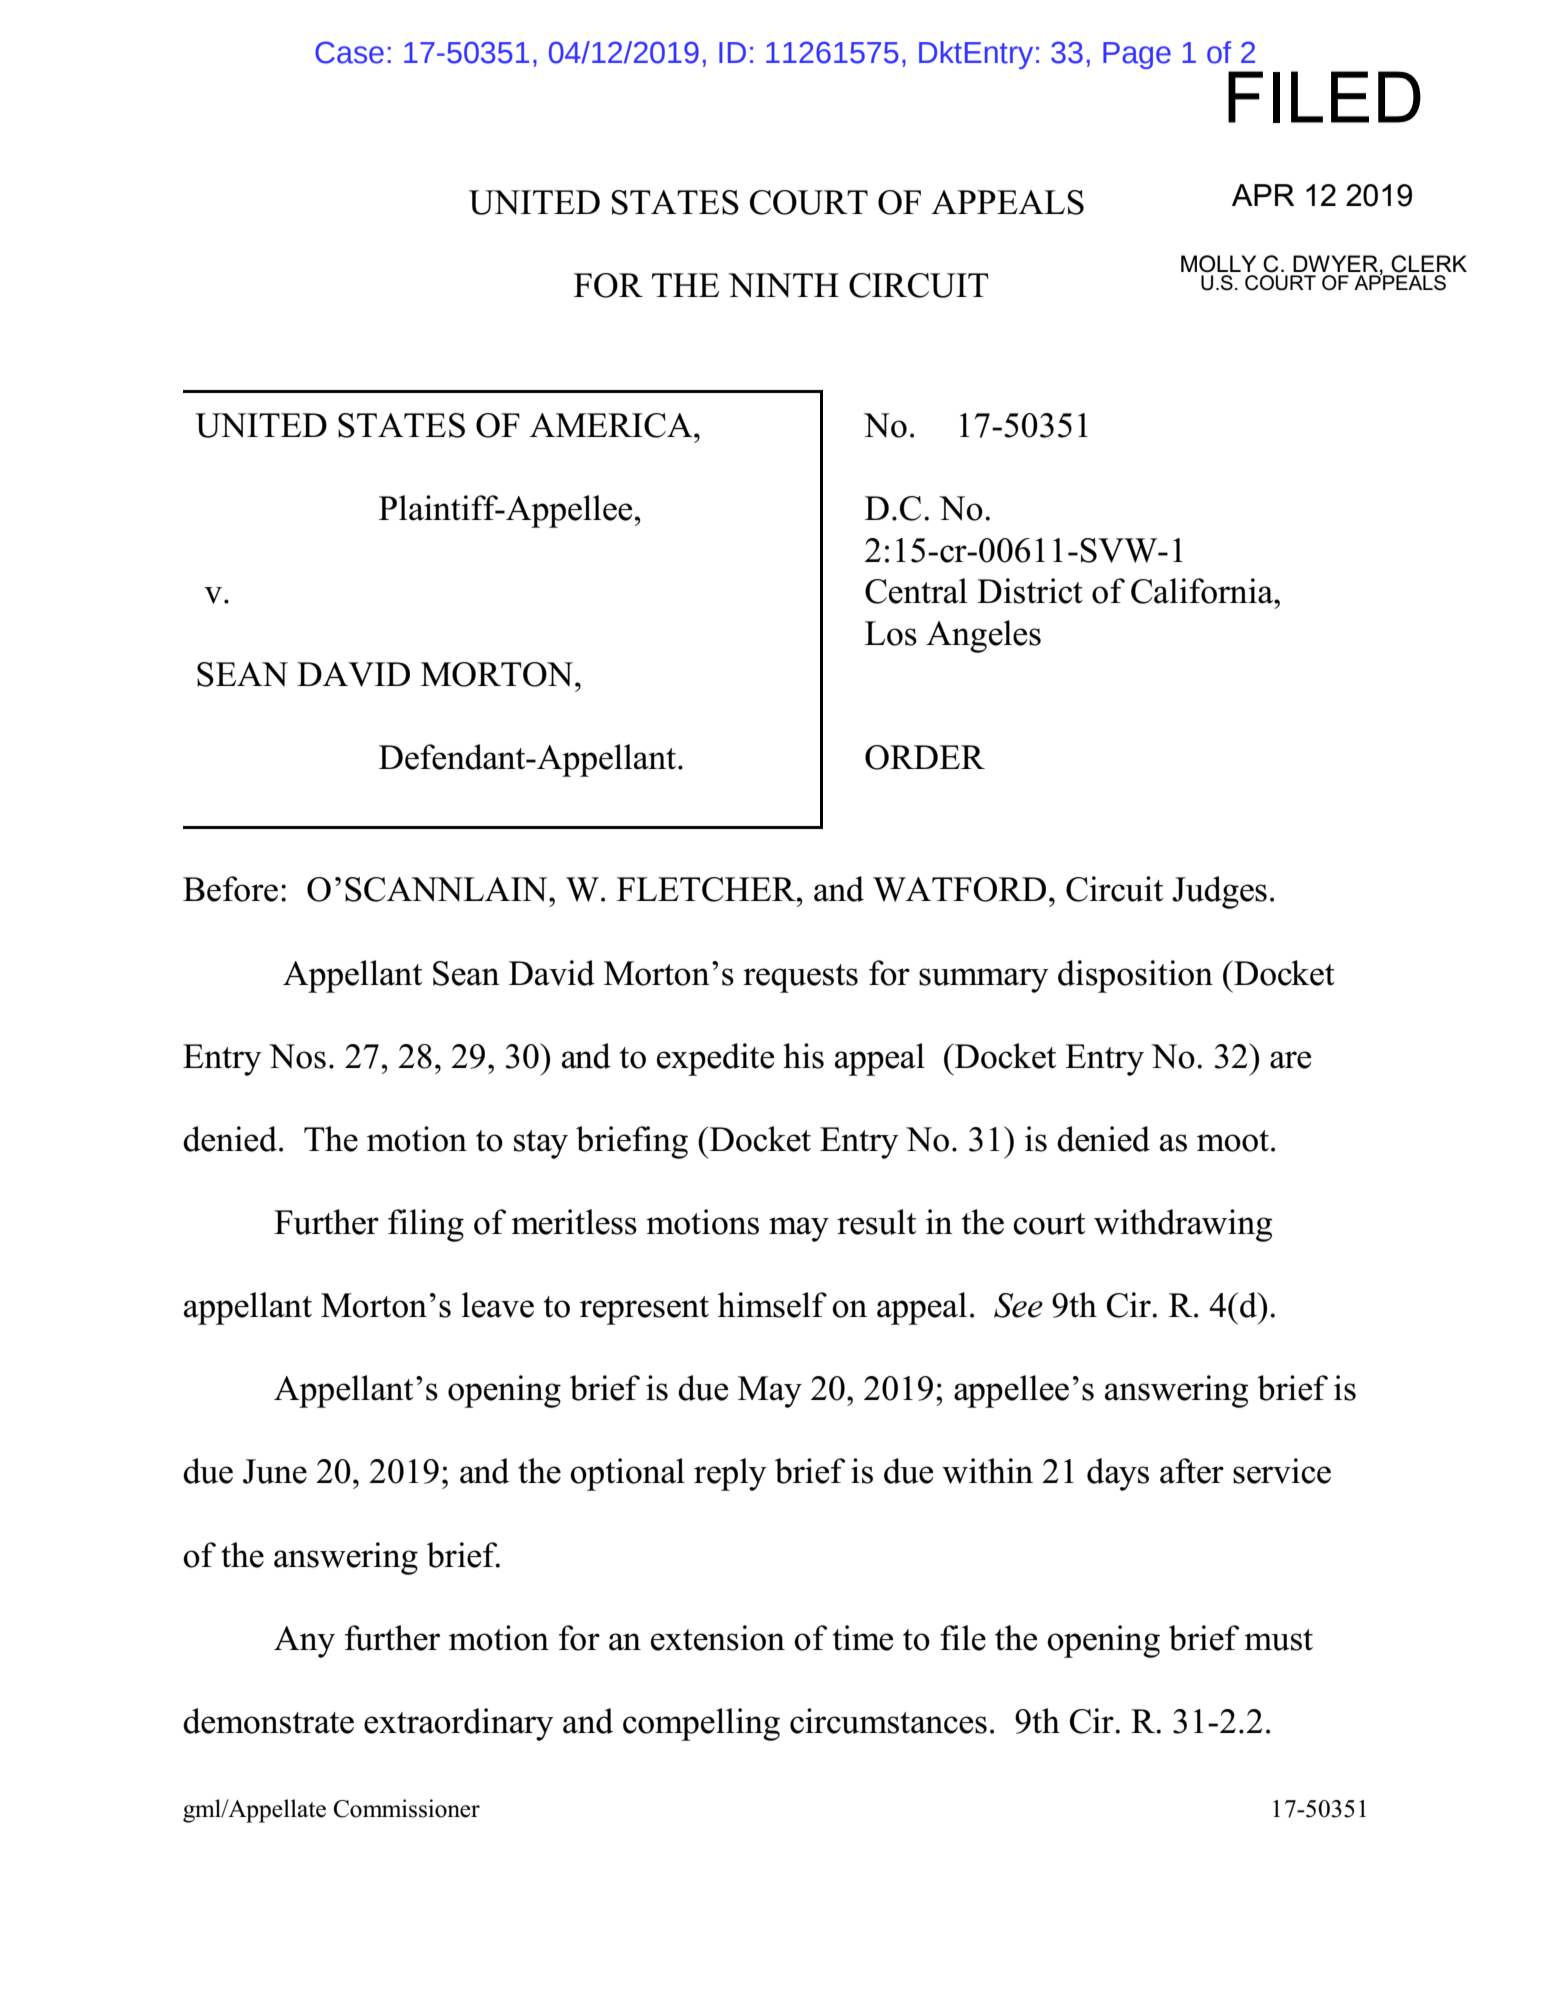  I want to click on result, so click(876, 1222).
